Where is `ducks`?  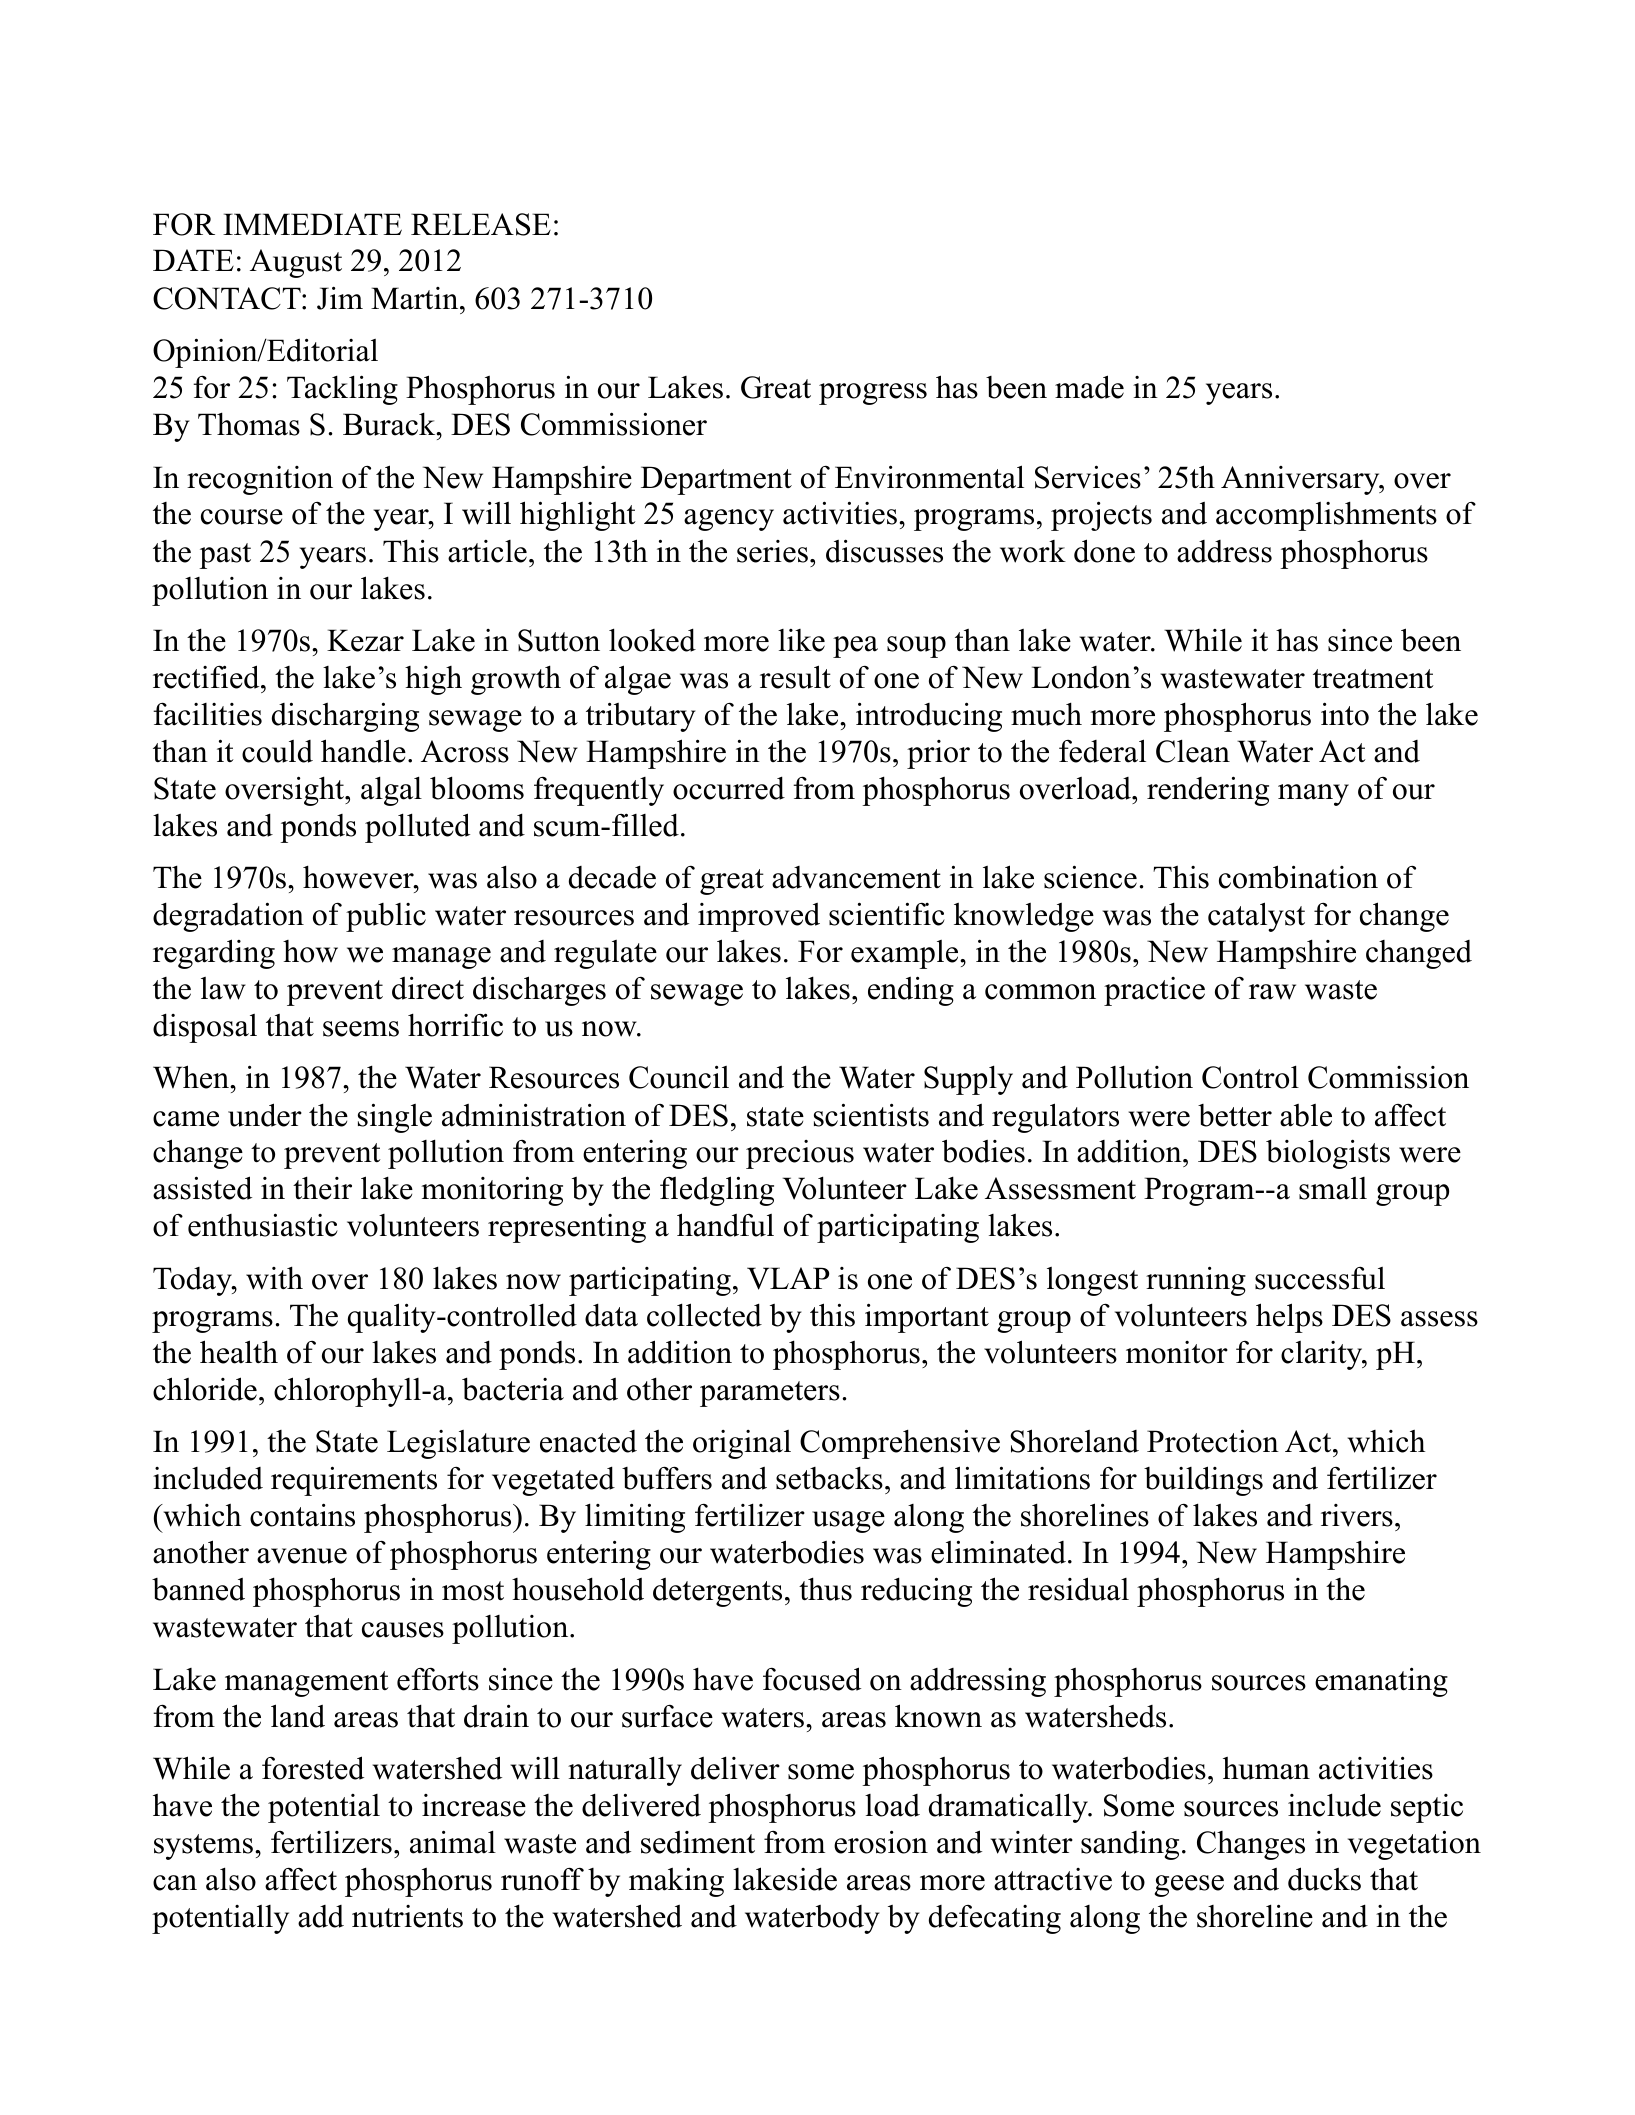 ducks is located at coordinates (1324, 1879).
